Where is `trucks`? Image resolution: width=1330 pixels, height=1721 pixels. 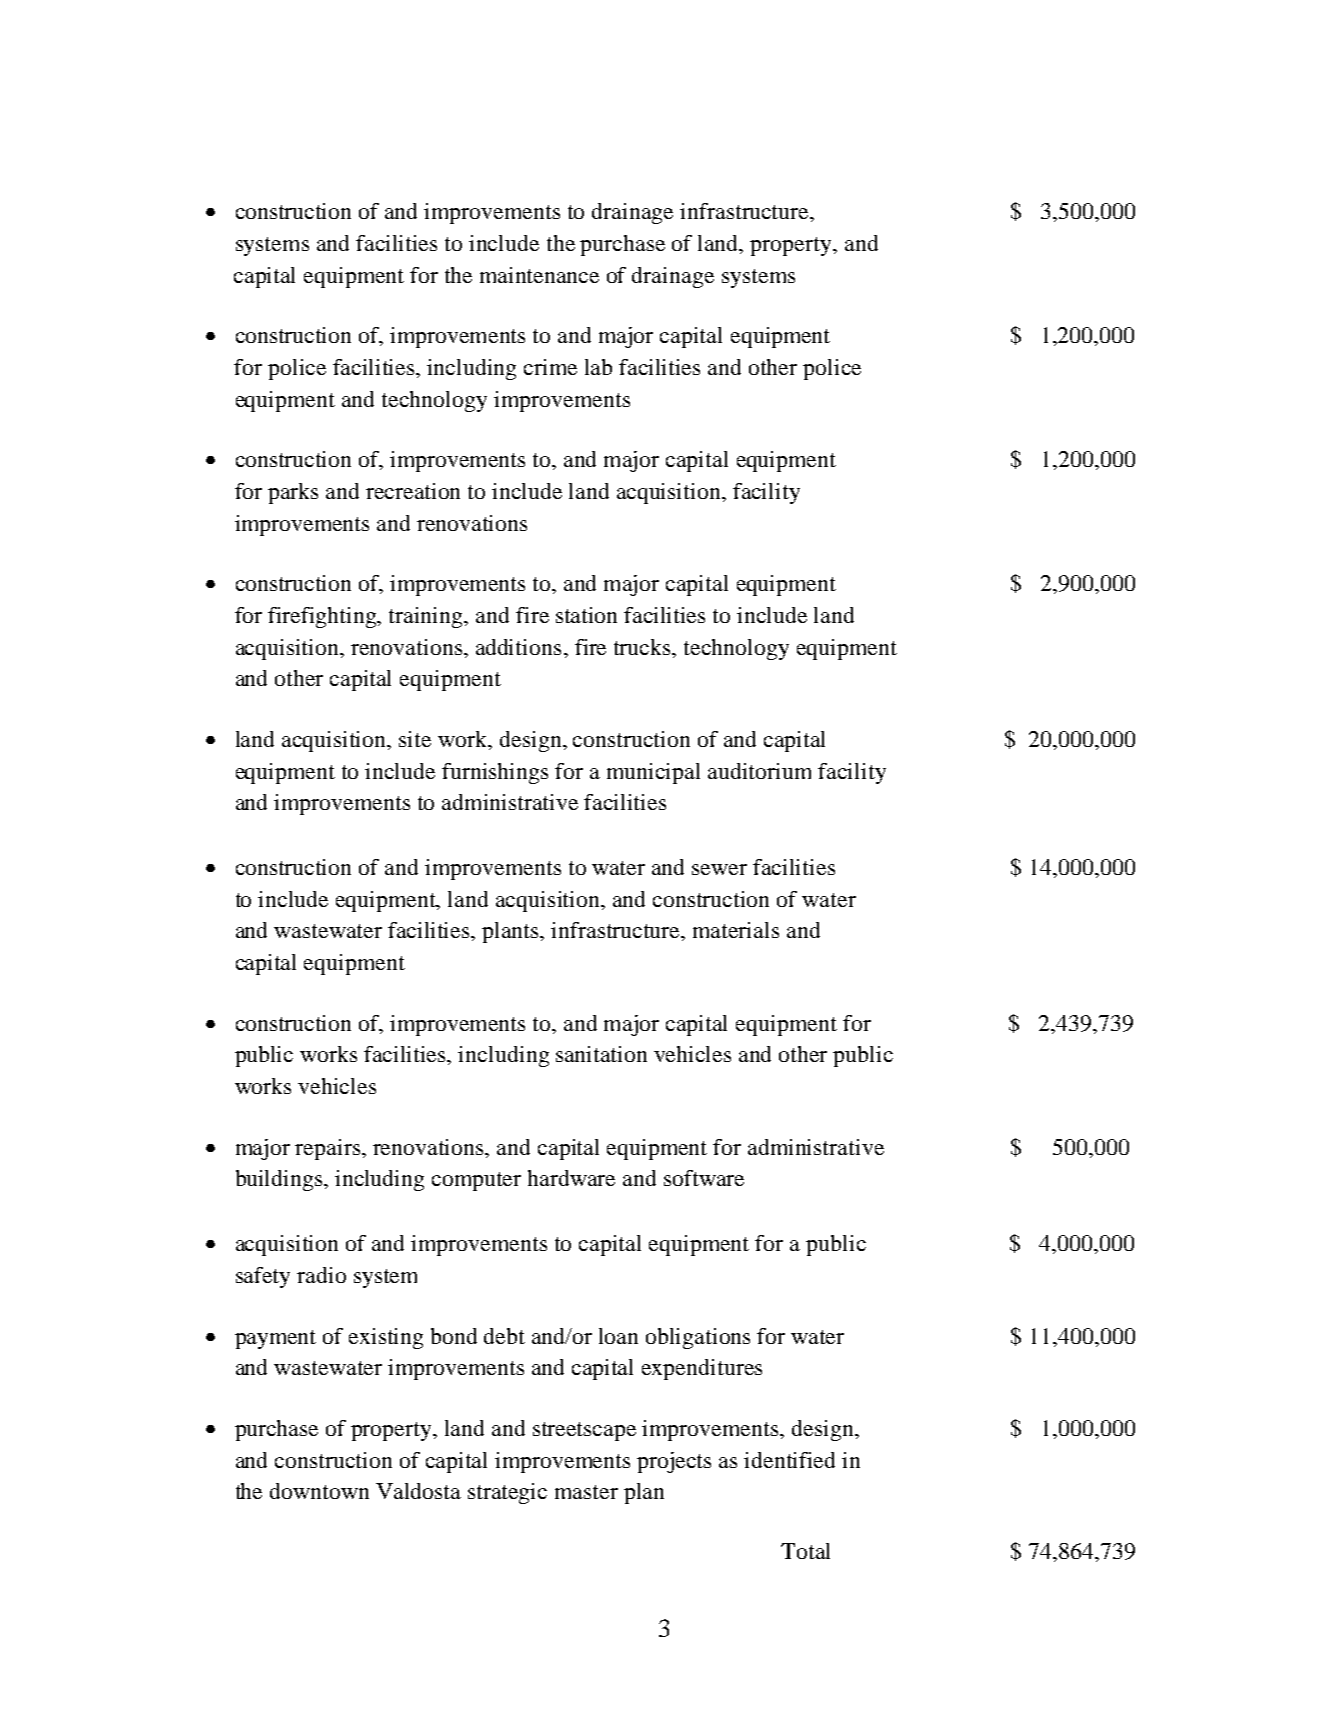
trucks is located at coordinates (644, 647).
